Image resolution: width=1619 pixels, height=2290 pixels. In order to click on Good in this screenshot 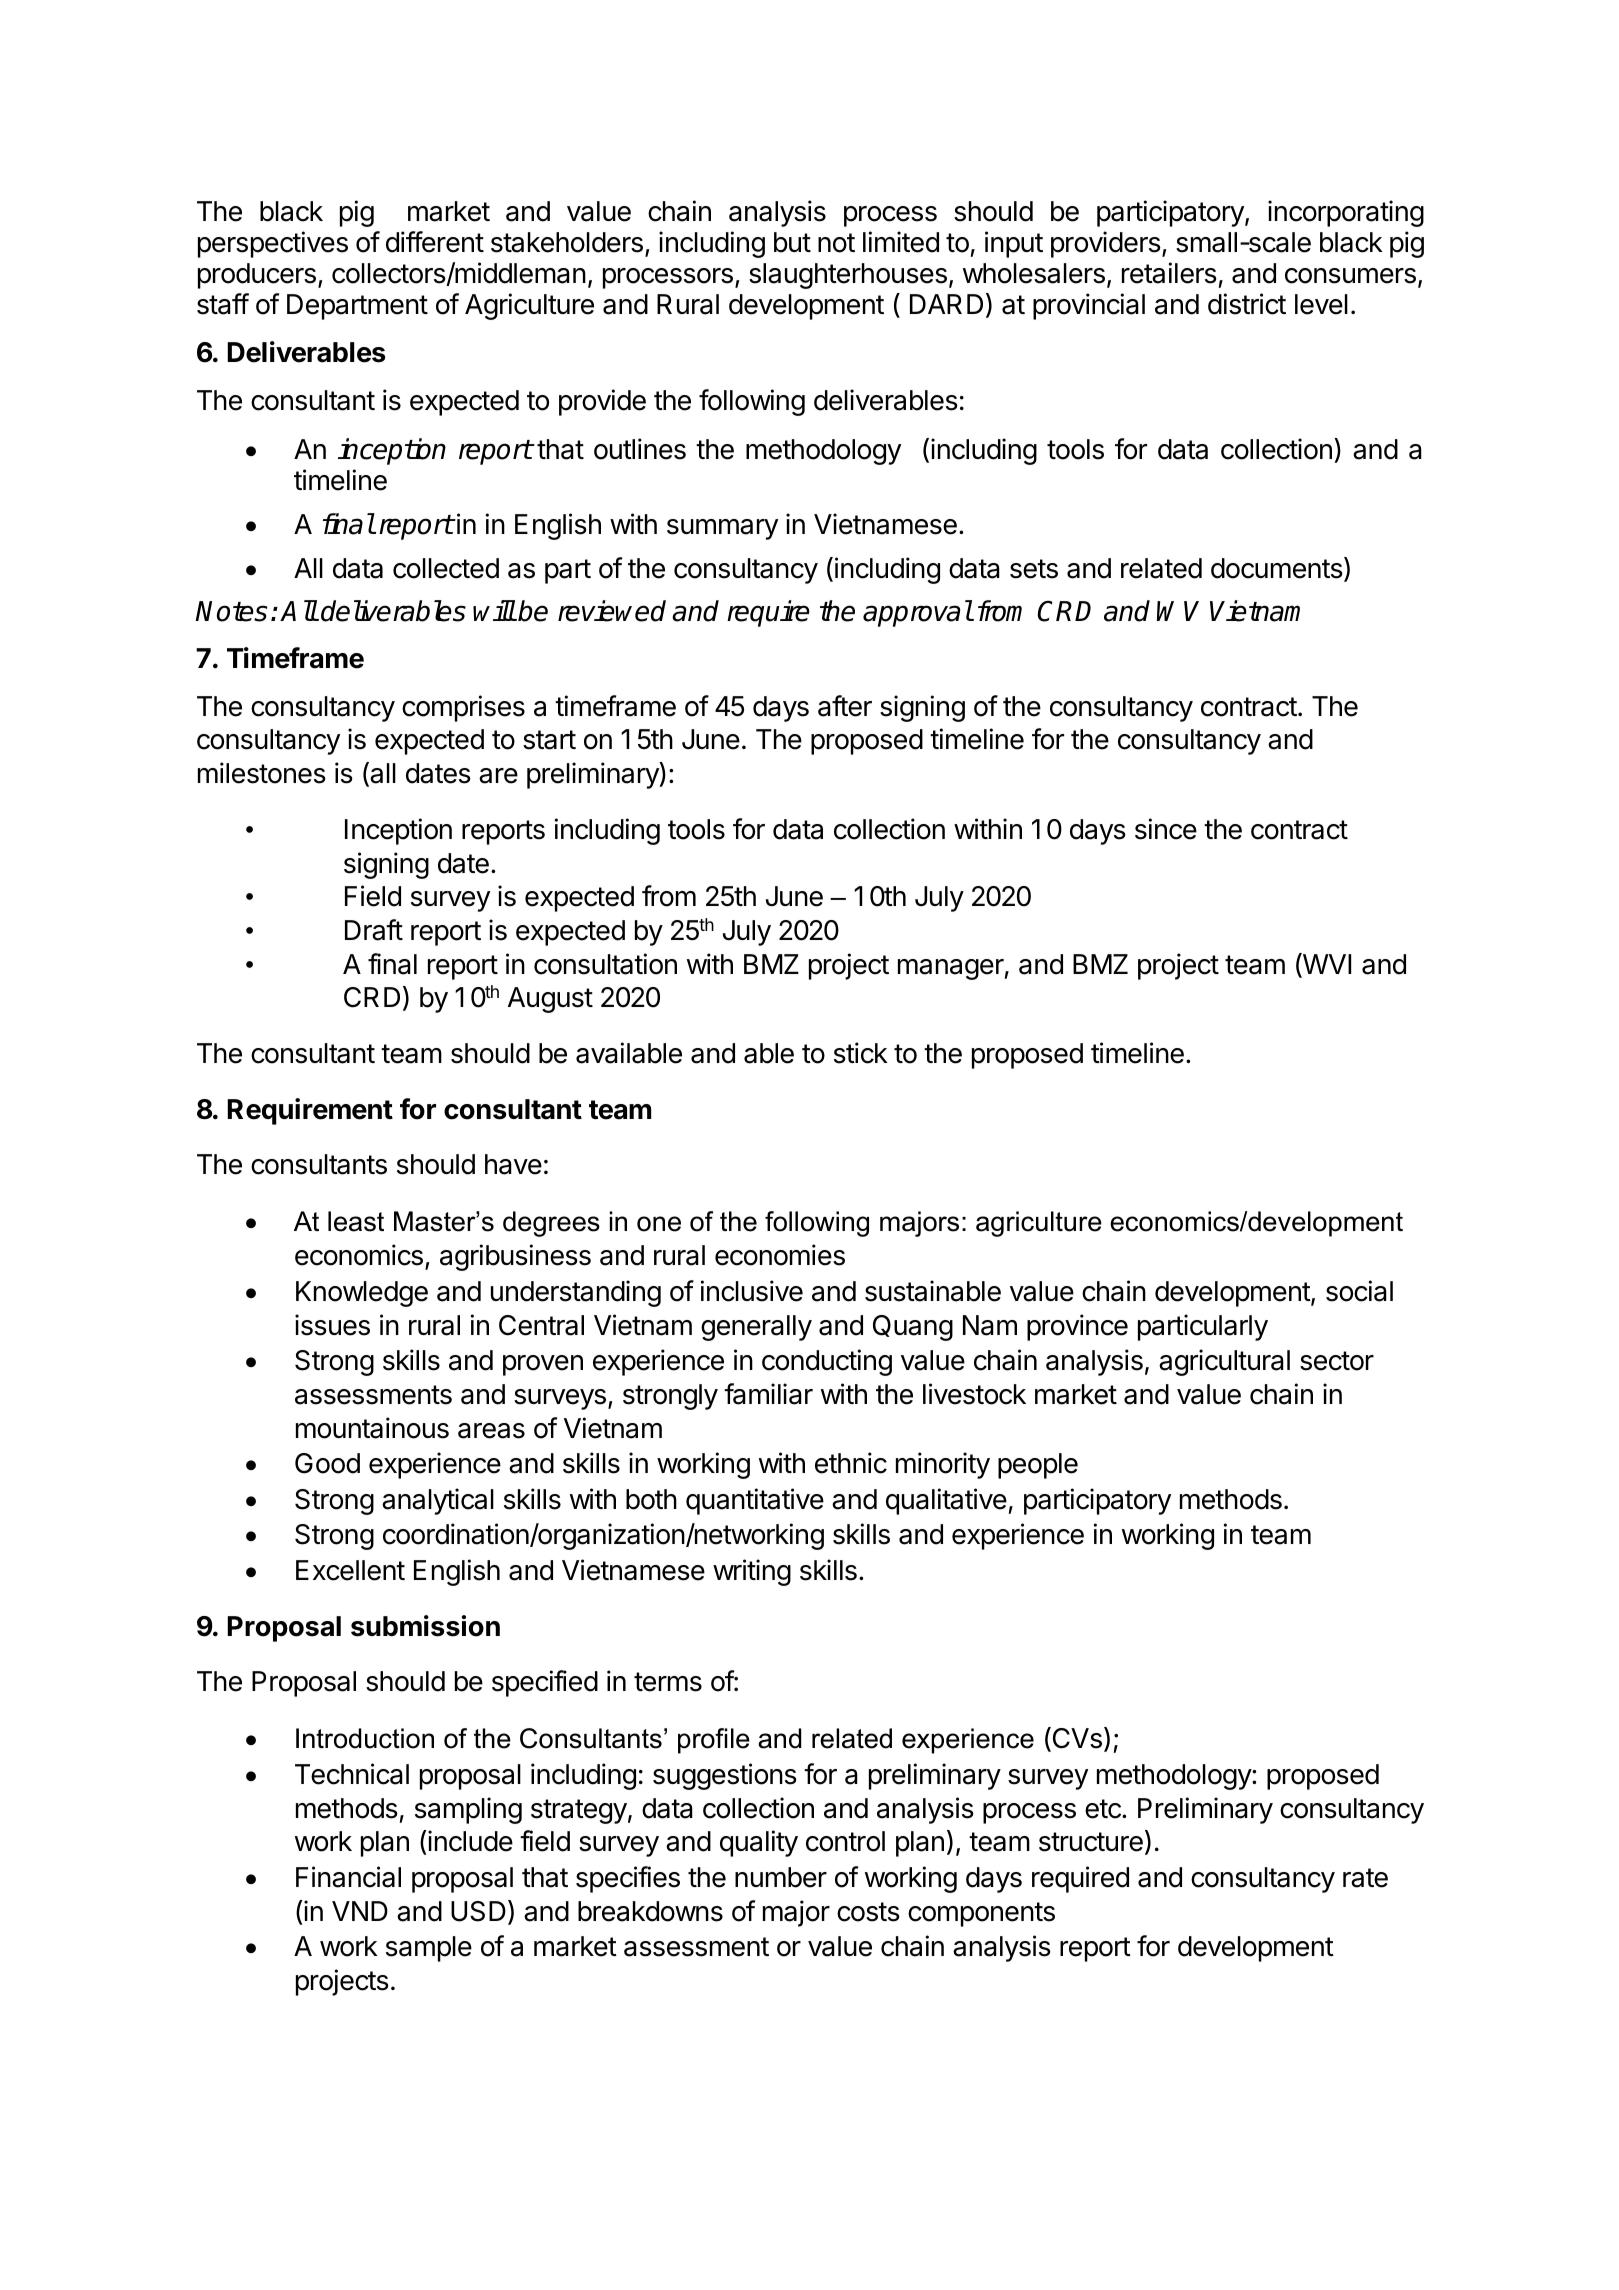, I will do `click(327, 1463)`.
